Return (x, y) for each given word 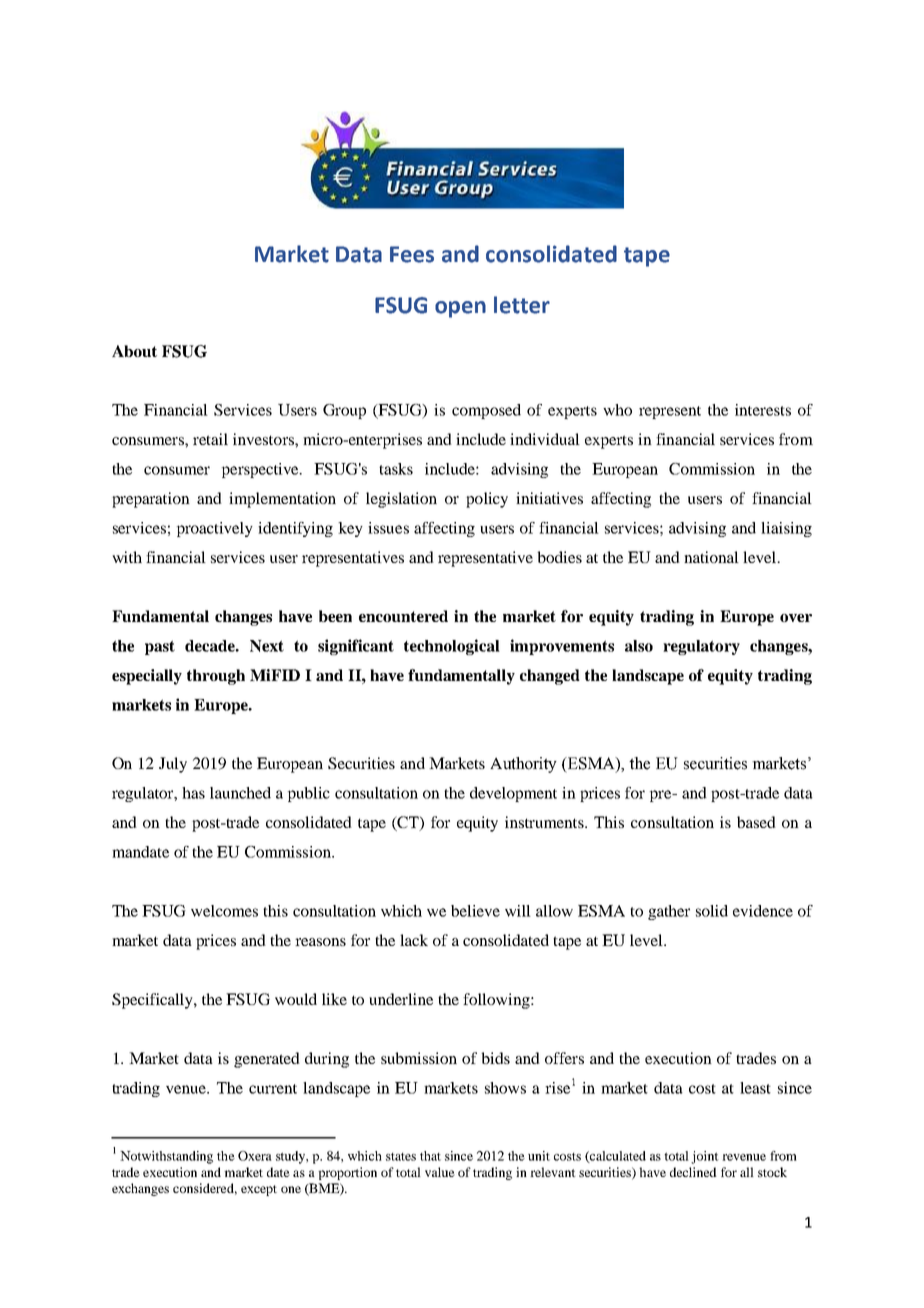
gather (669, 912)
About (134, 351)
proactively (215, 529)
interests (763, 410)
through (216, 677)
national (711, 557)
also (639, 646)
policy (487, 500)
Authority (523, 765)
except (259, 1190)
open (460, 309)
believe (475, 911)
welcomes (224, 911)
